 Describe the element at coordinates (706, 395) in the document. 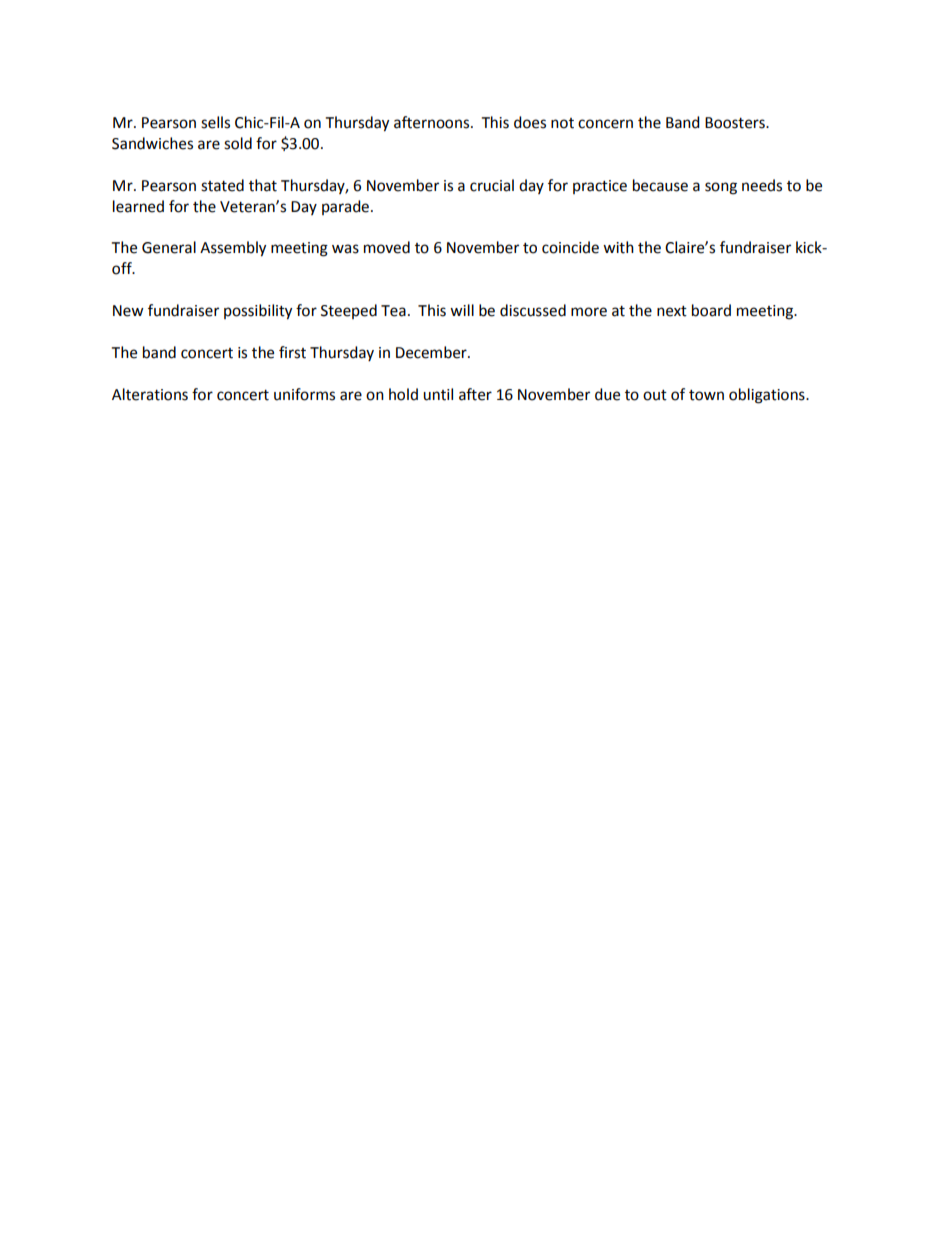

I see `town` at that location.
